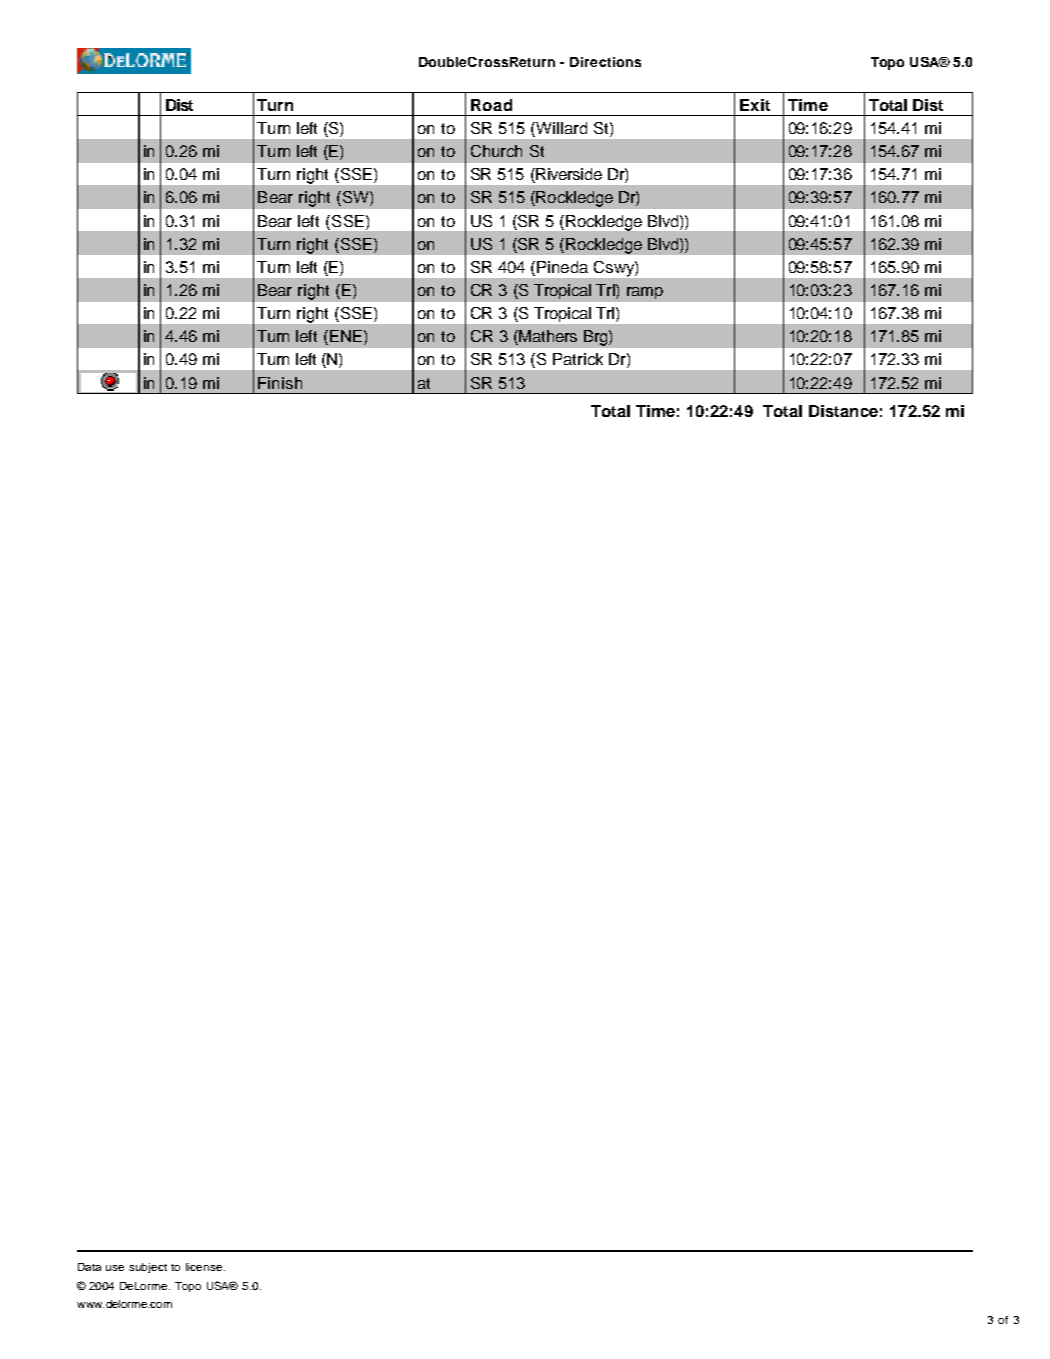 Image resolution: width=1050 pixels, height=1359 pixels. What do you see at coordinates (645, 293) in the page?
I see `ramp` at bounding box center [645, 293].
